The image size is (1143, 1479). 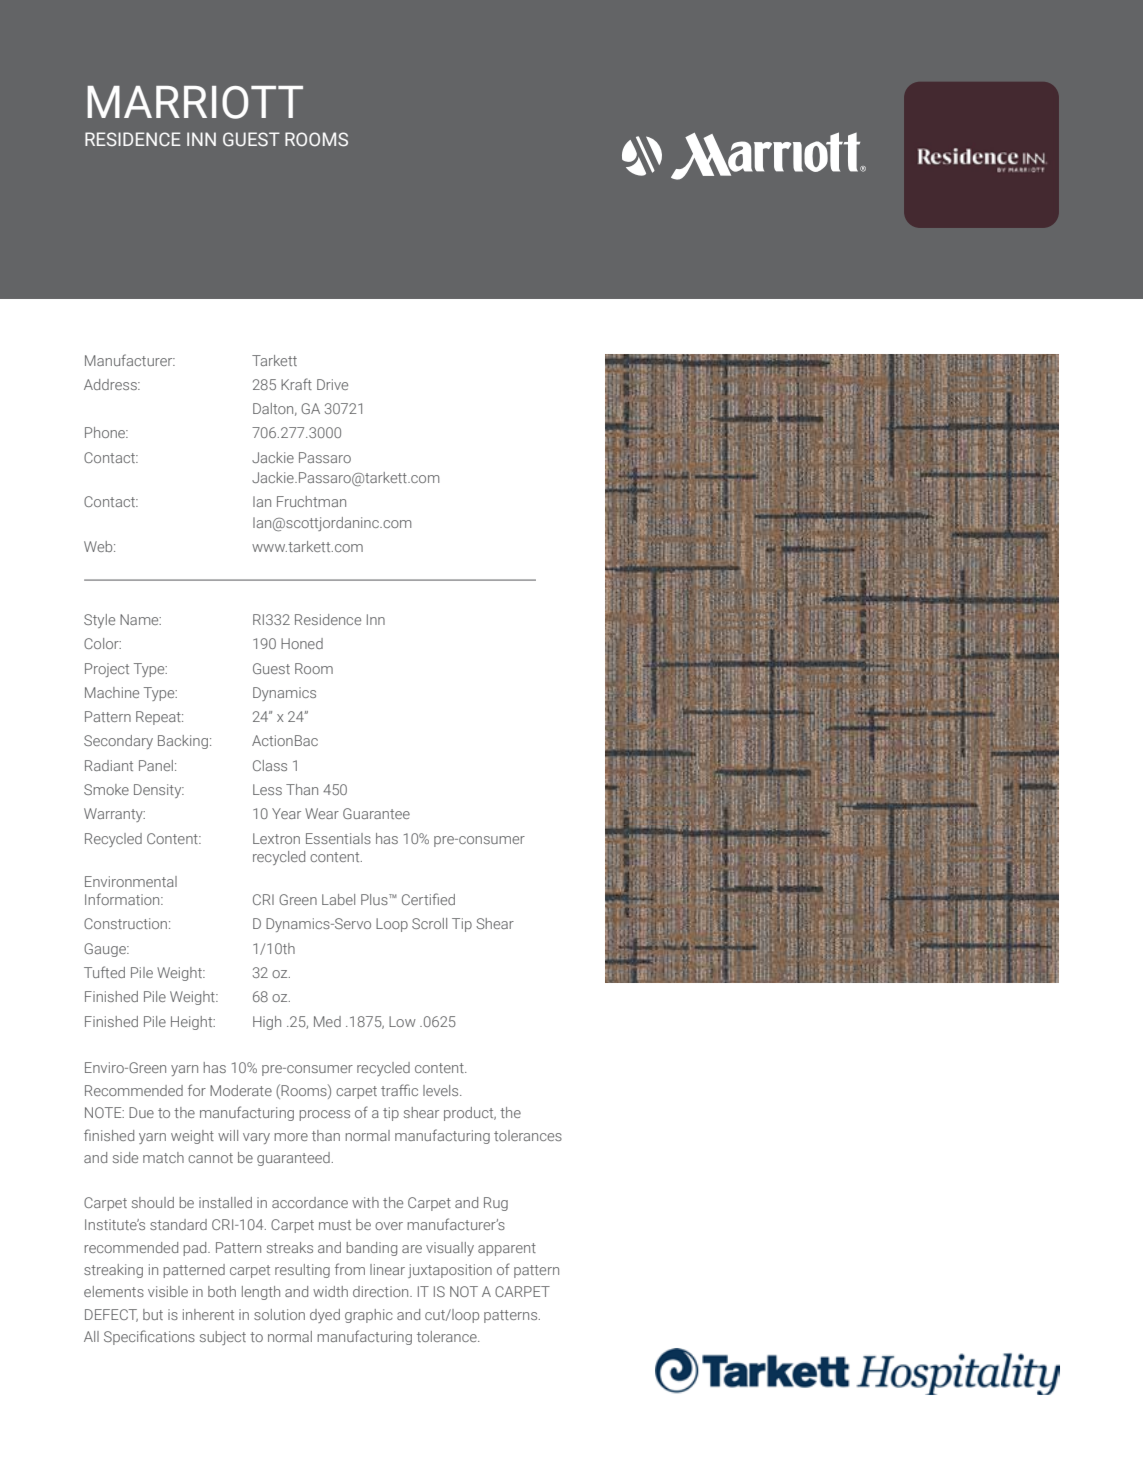 I want to click on Kraft, so click(x=296, y=384).
